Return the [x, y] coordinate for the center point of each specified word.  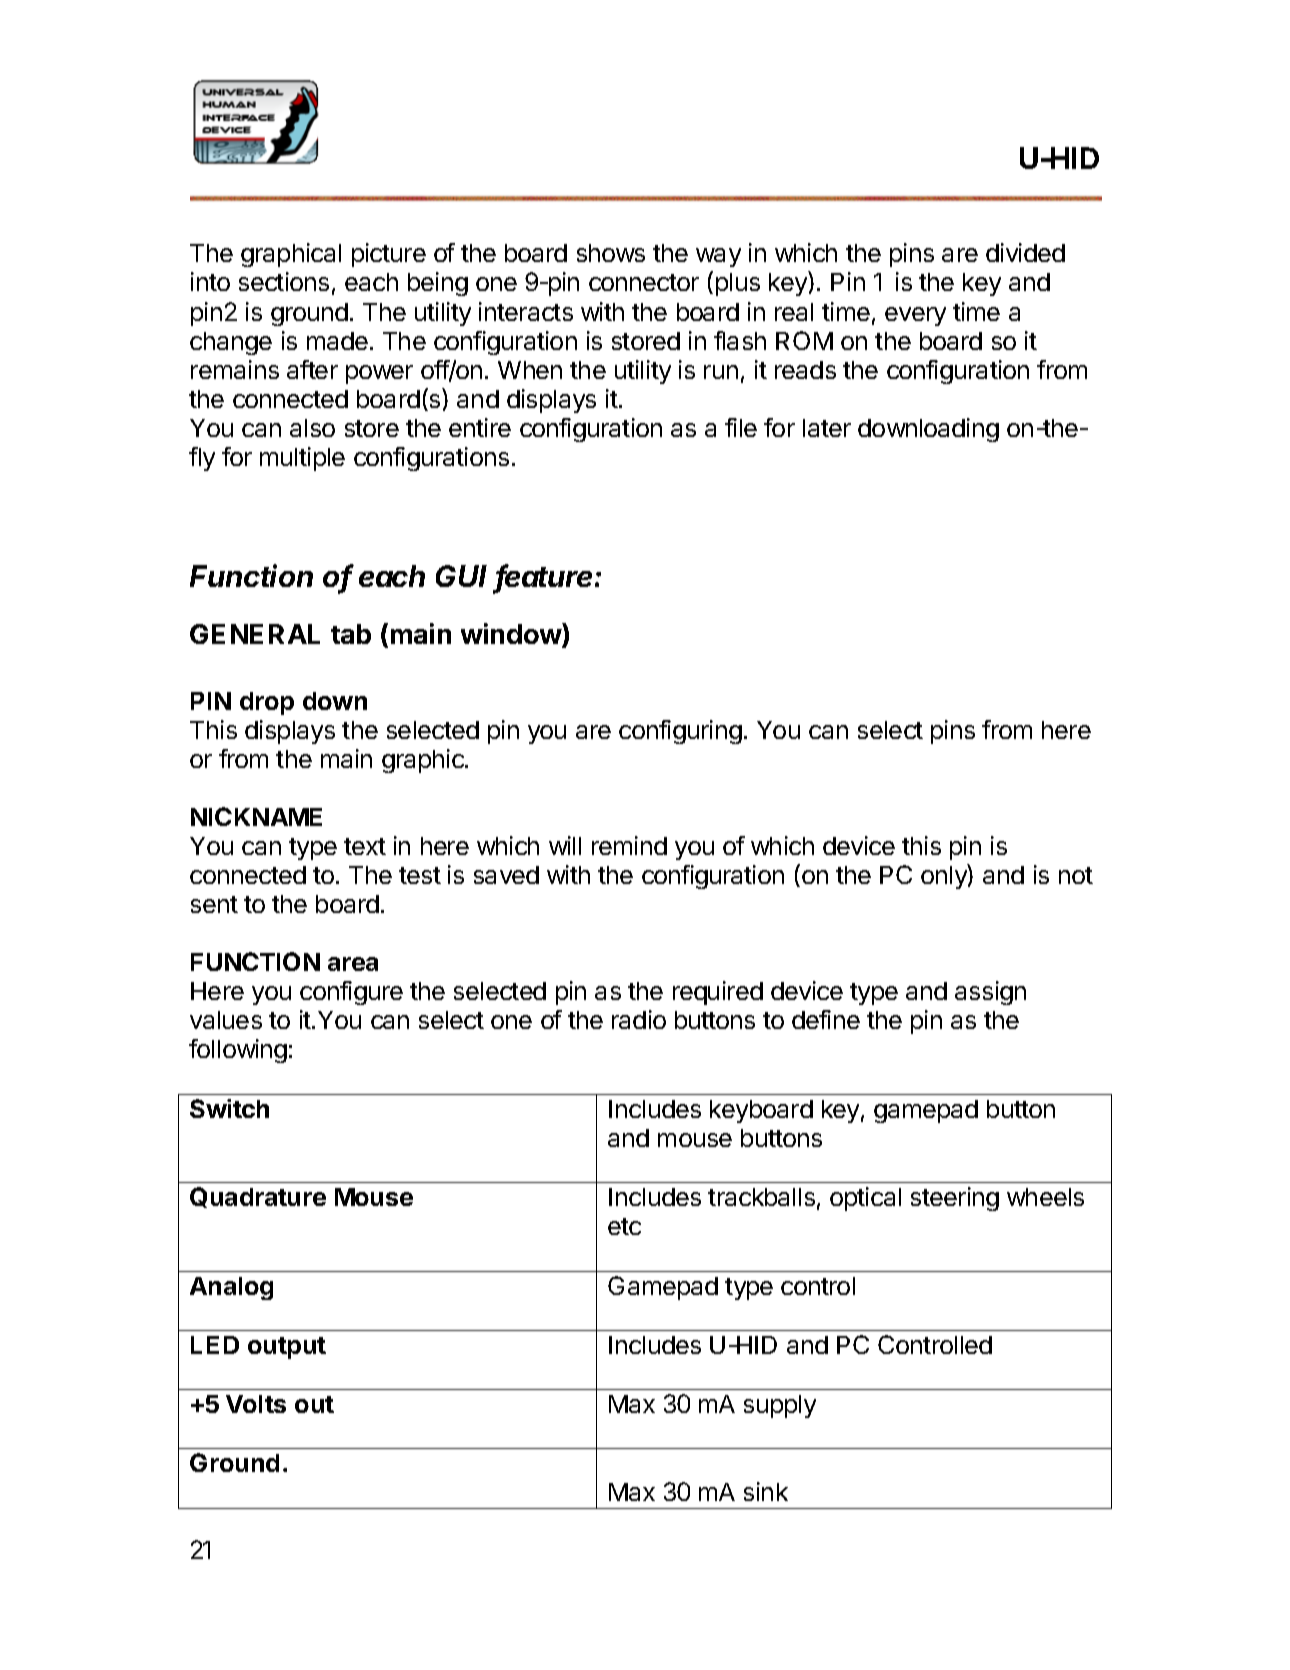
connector [644, 282]
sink [766, 1491]
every [915, 316]
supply [780, 1406]
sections [284, 281]
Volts [256, 1404]
